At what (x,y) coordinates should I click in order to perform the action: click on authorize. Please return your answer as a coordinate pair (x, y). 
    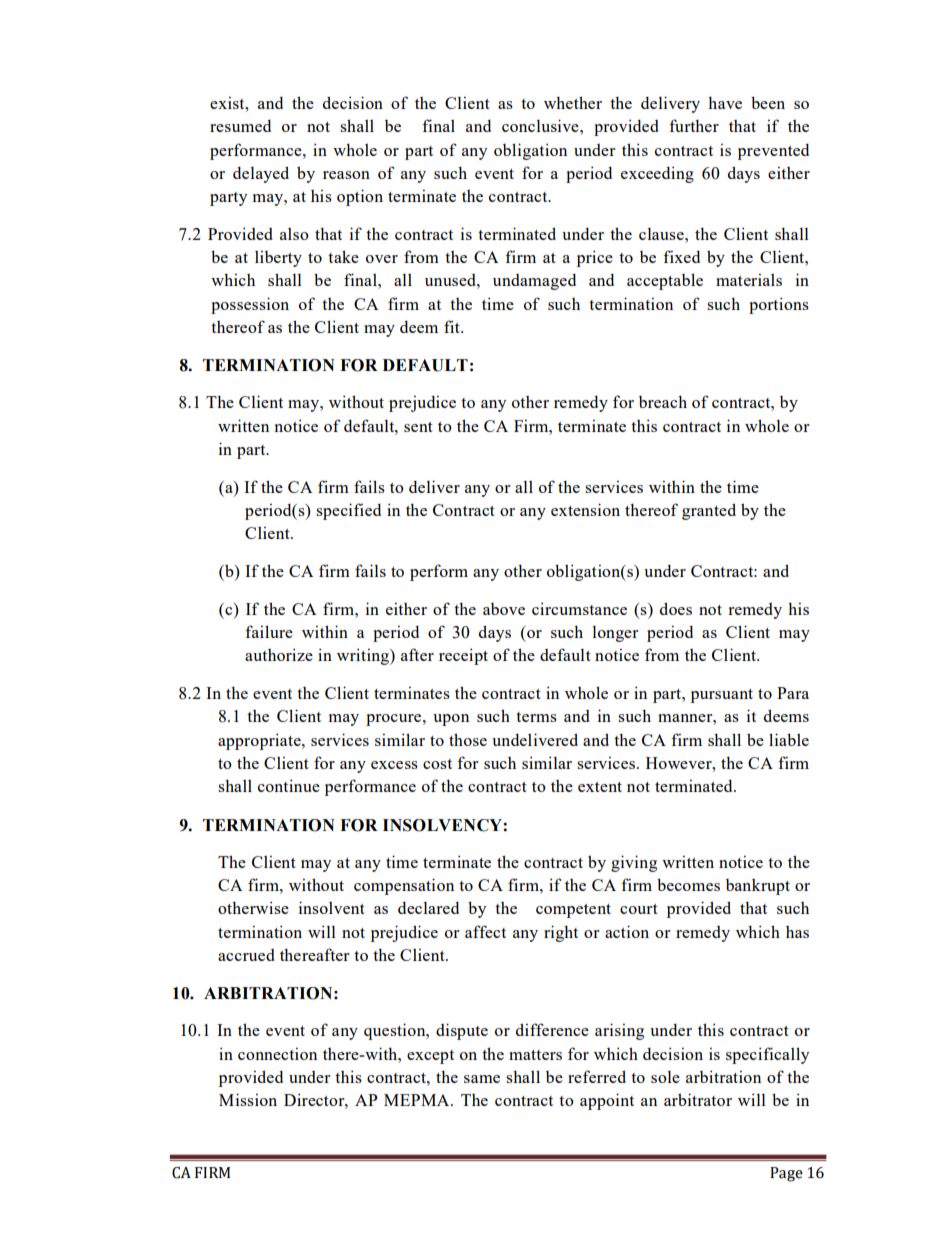
    Looking at the image, I should click on (279, 654).
